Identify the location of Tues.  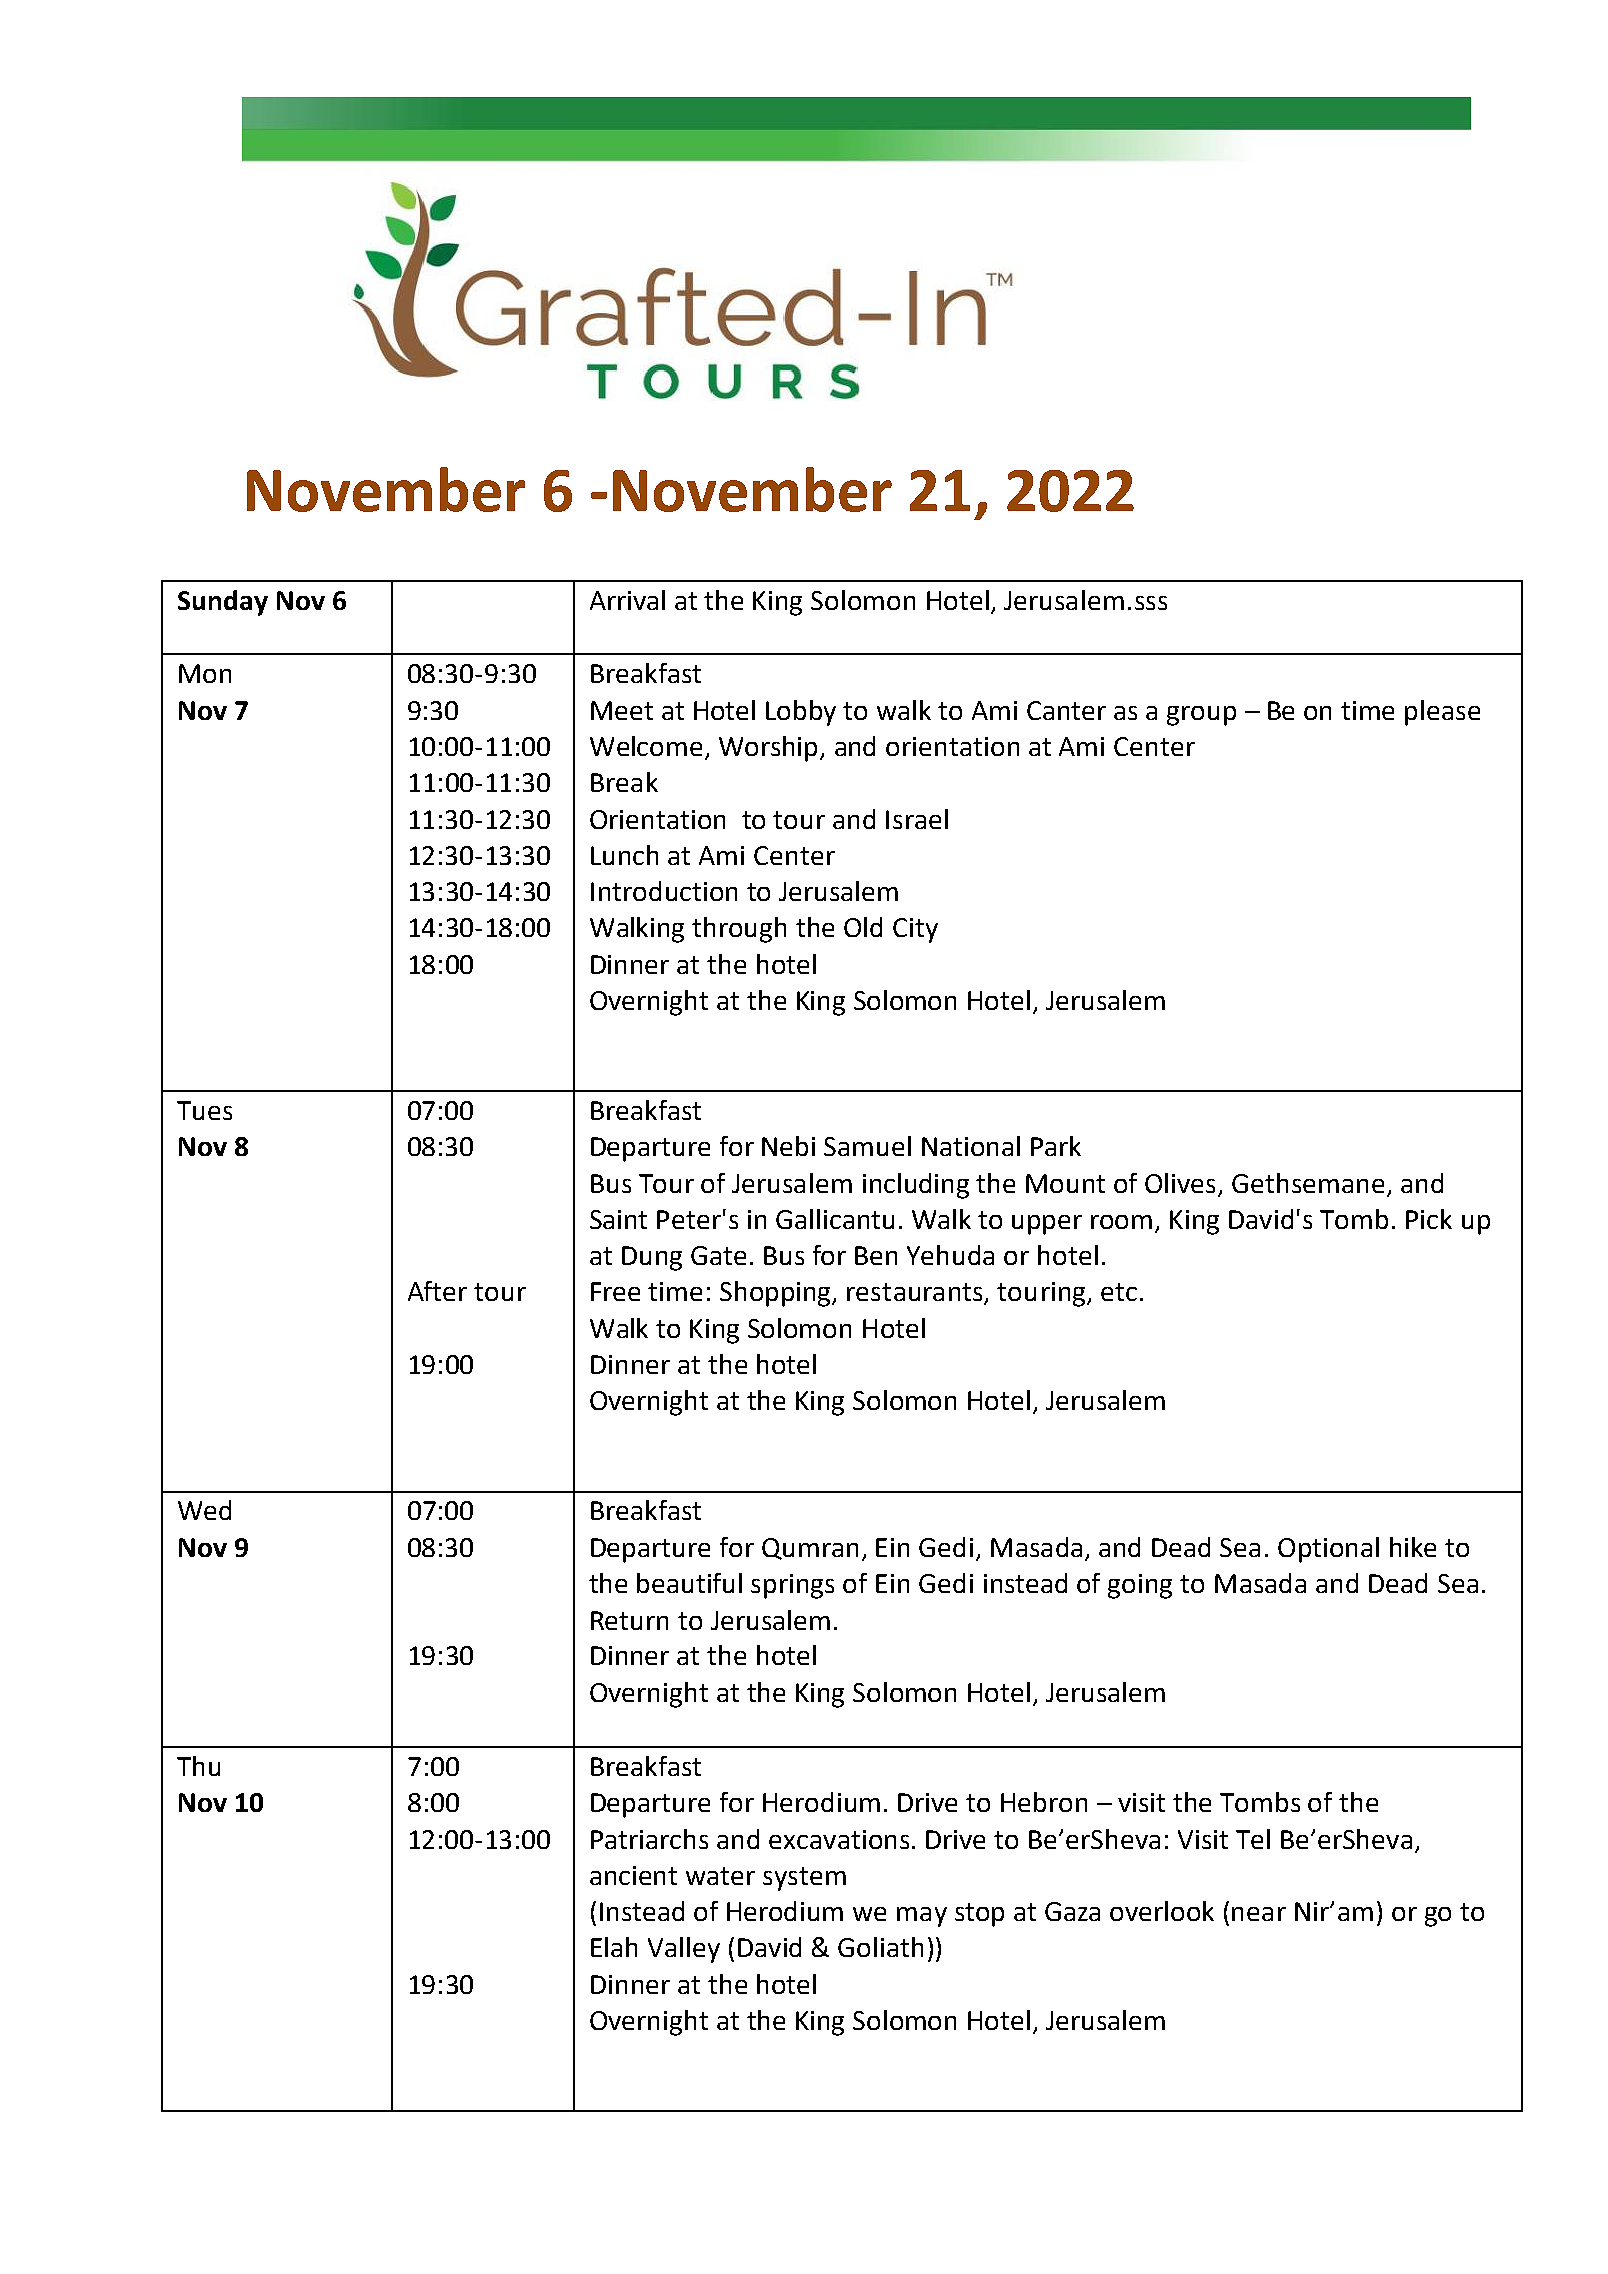
(204, 1110).
